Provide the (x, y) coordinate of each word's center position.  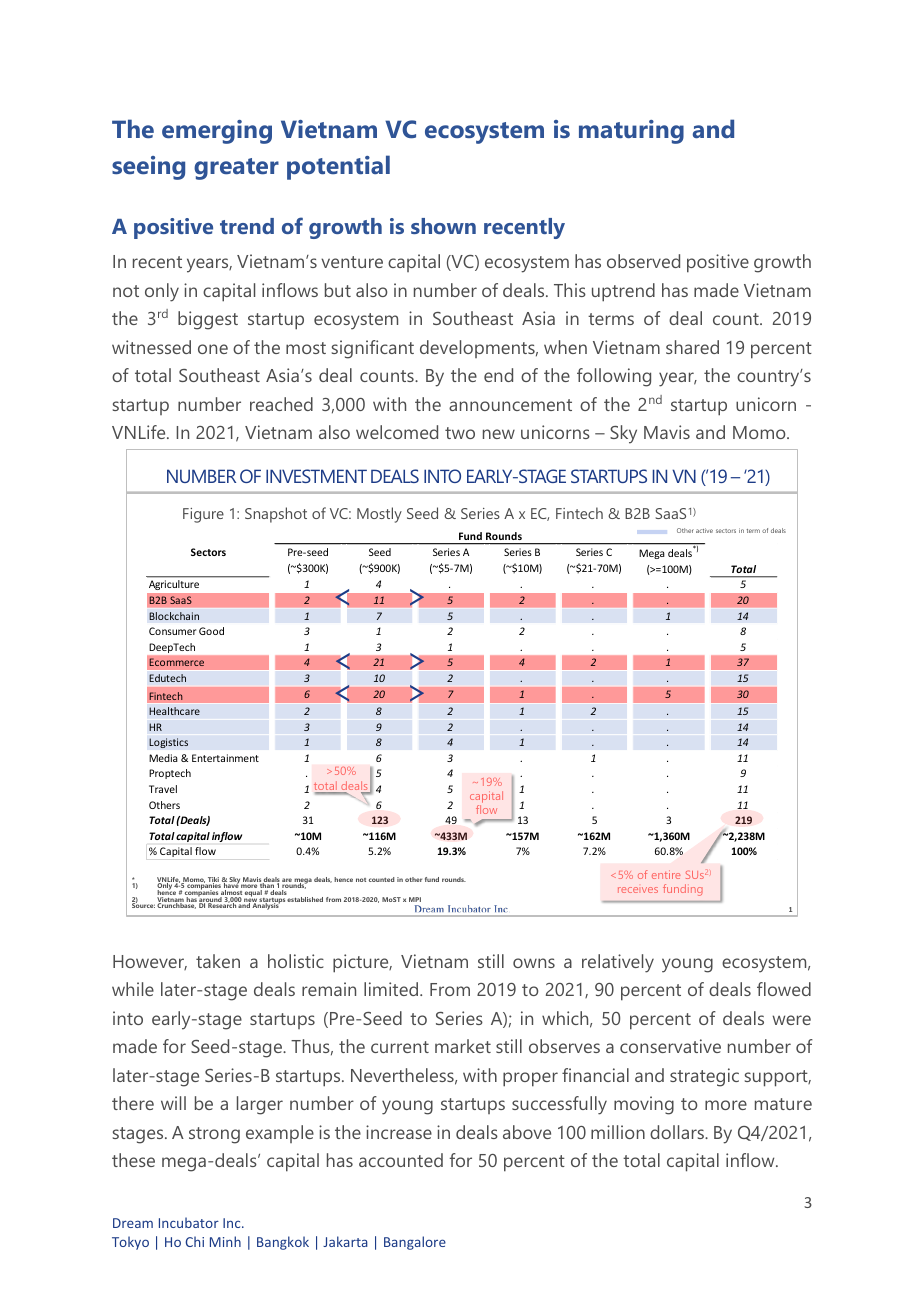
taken (218, 961)
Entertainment (225, 758)
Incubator (189, 1222)
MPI (415, 899)
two (460, 433)
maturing (631, 132)
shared (692, 347)
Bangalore (415, 1243)
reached (281, 404)
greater (236, 169)
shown (443, 226)
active (704, 530)
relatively (618, 963)
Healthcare (174, 711)
